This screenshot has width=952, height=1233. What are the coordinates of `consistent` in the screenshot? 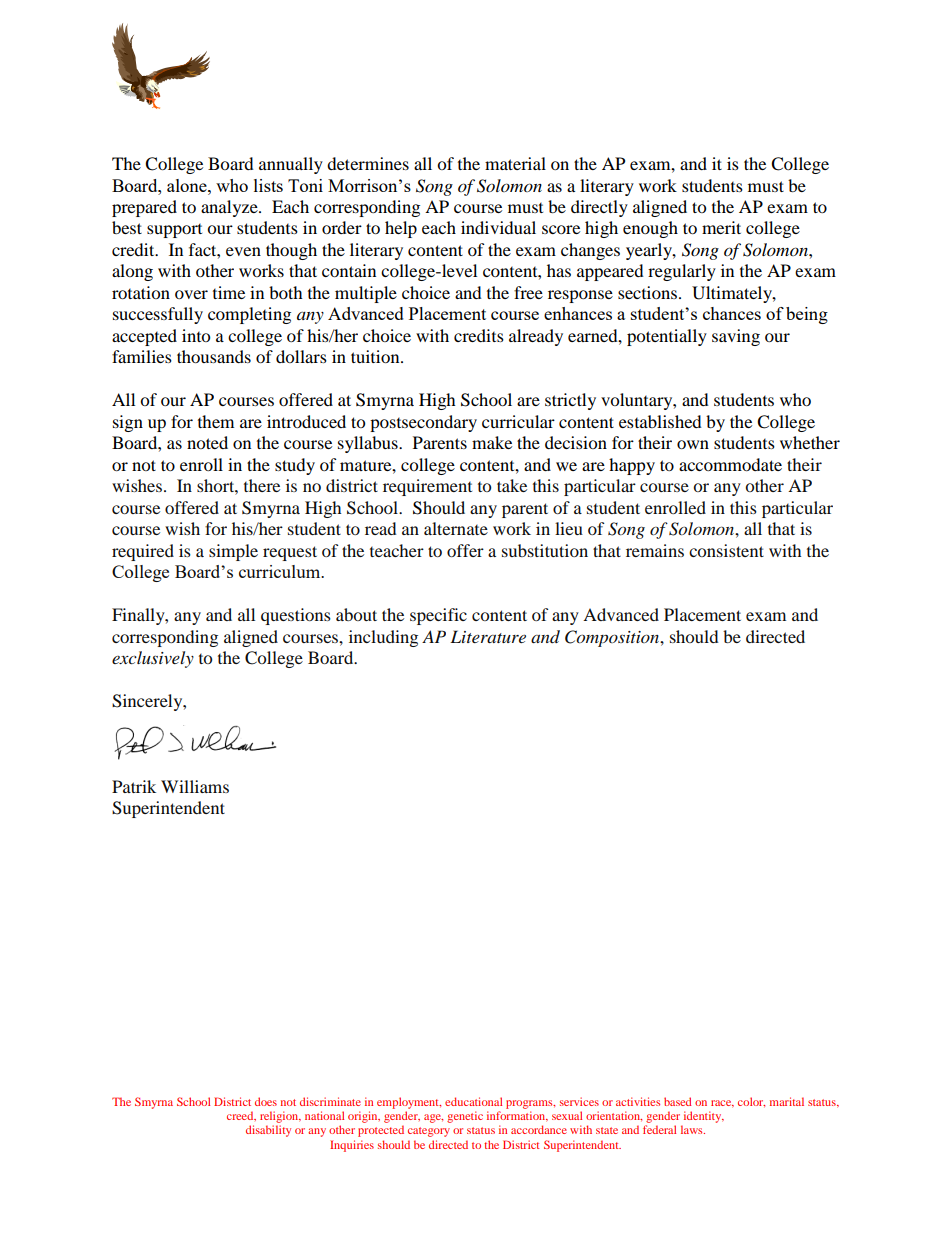 It's located at (726, 550).
